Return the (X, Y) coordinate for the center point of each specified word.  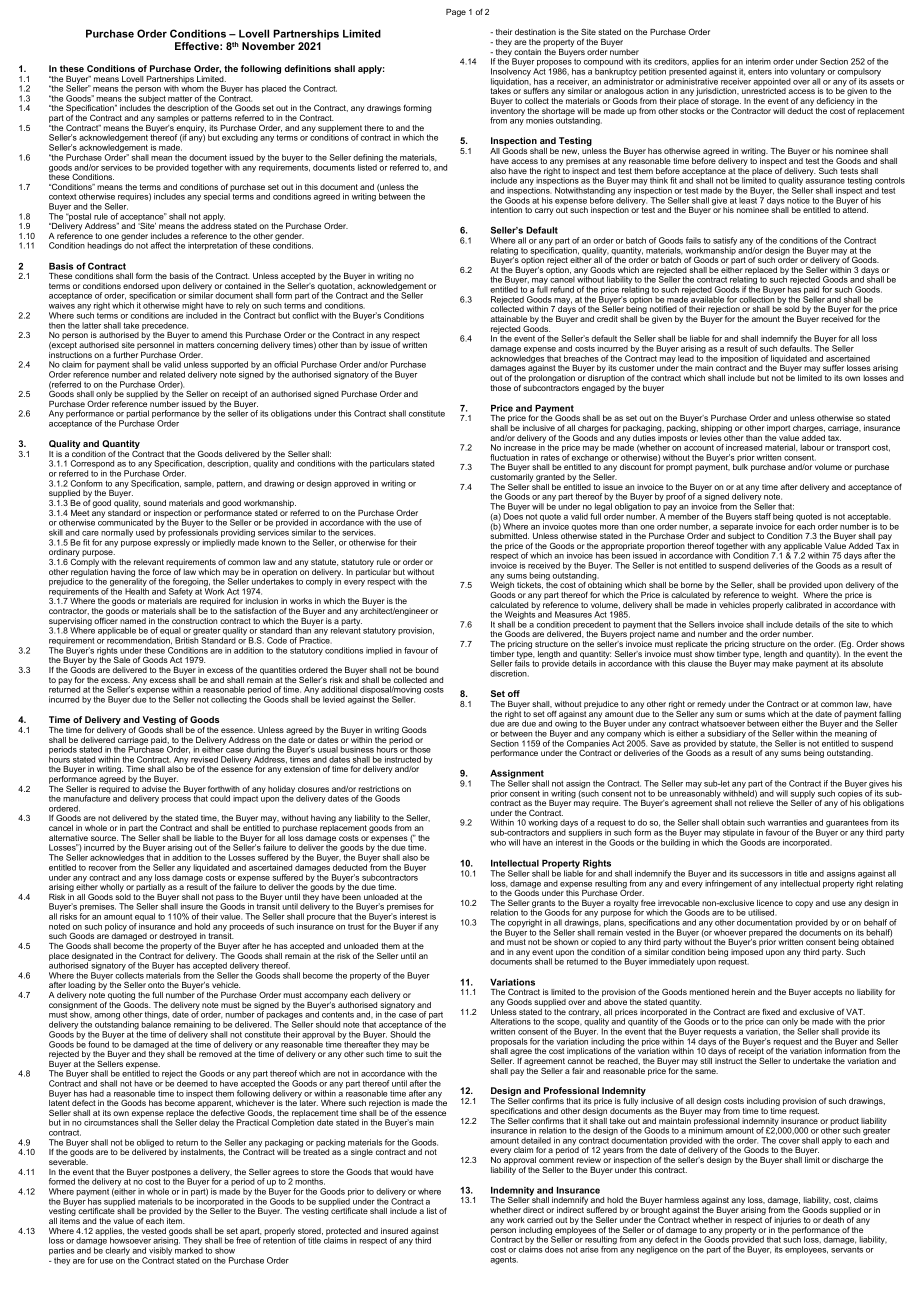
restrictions (379, 789)
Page (456, 13)
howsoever (130, 1240)
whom (192, 87)
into (781, 71)
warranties (787, 822)
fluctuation (509, 457)
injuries (788, 1221)
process (176, 800)
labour (812, 447)
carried (540, 1220)
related (172, 374)
